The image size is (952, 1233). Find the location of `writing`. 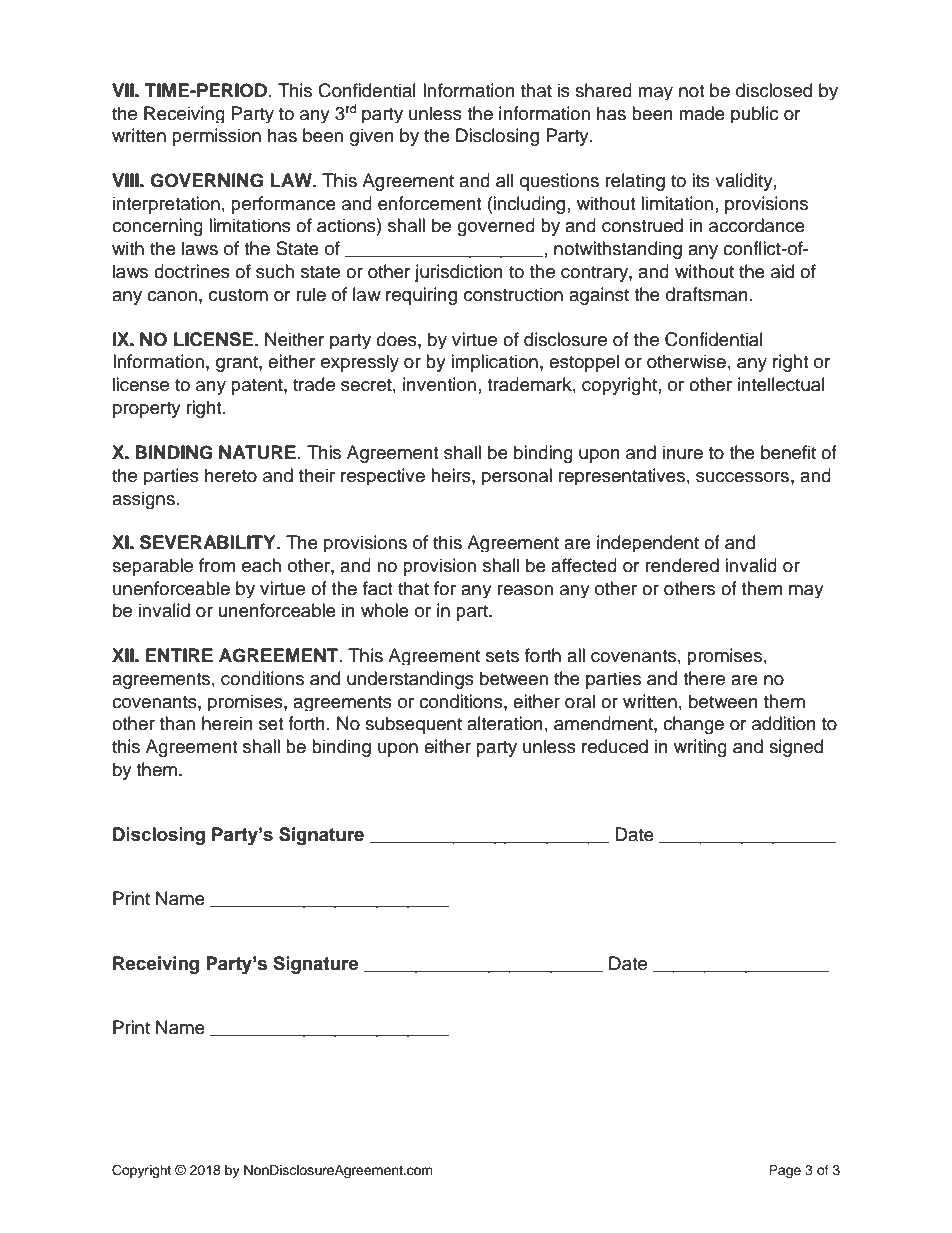

writing is located at coordinates (700, 748).
